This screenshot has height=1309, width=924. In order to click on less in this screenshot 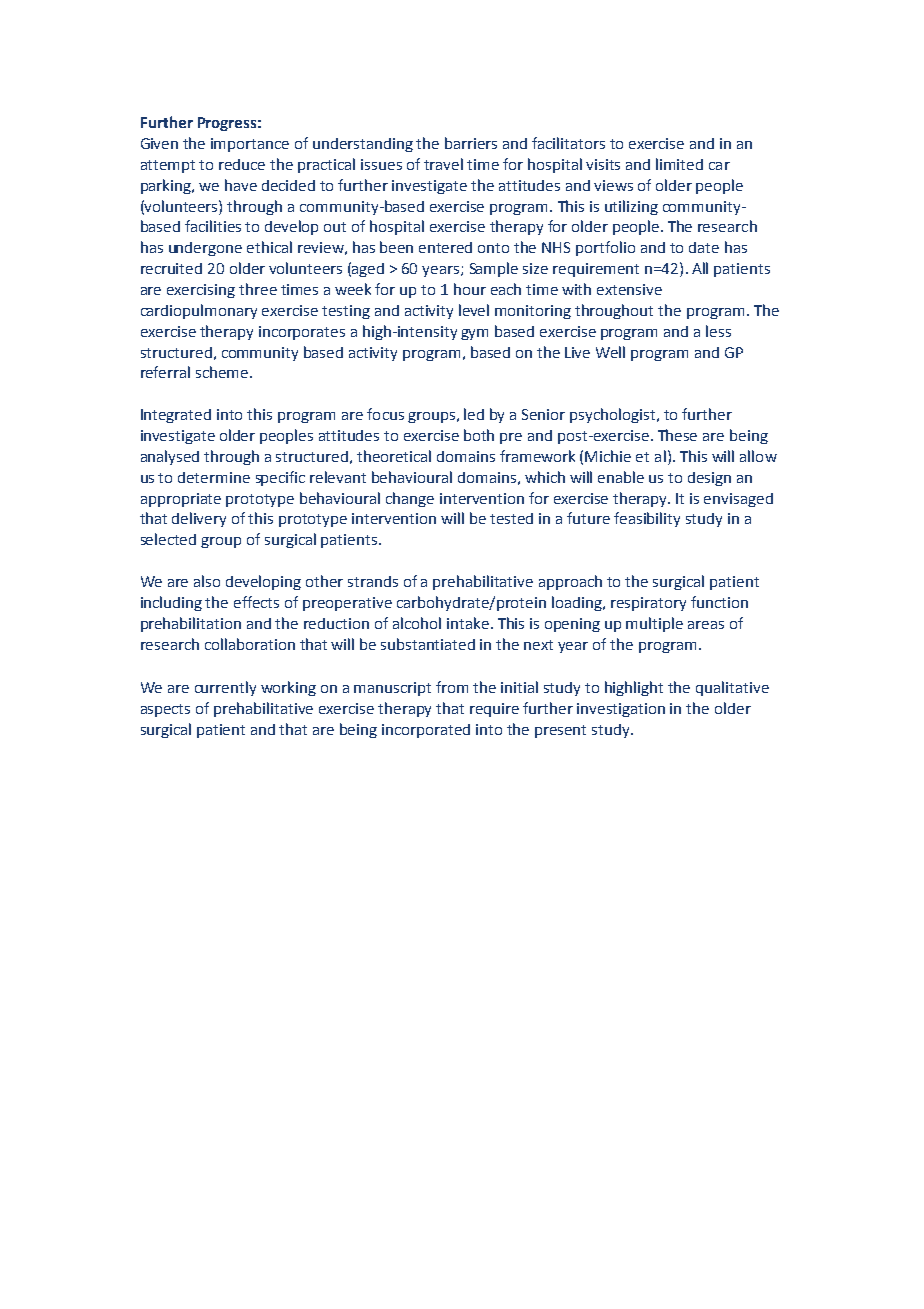, I will do `click(718, 331)`.
